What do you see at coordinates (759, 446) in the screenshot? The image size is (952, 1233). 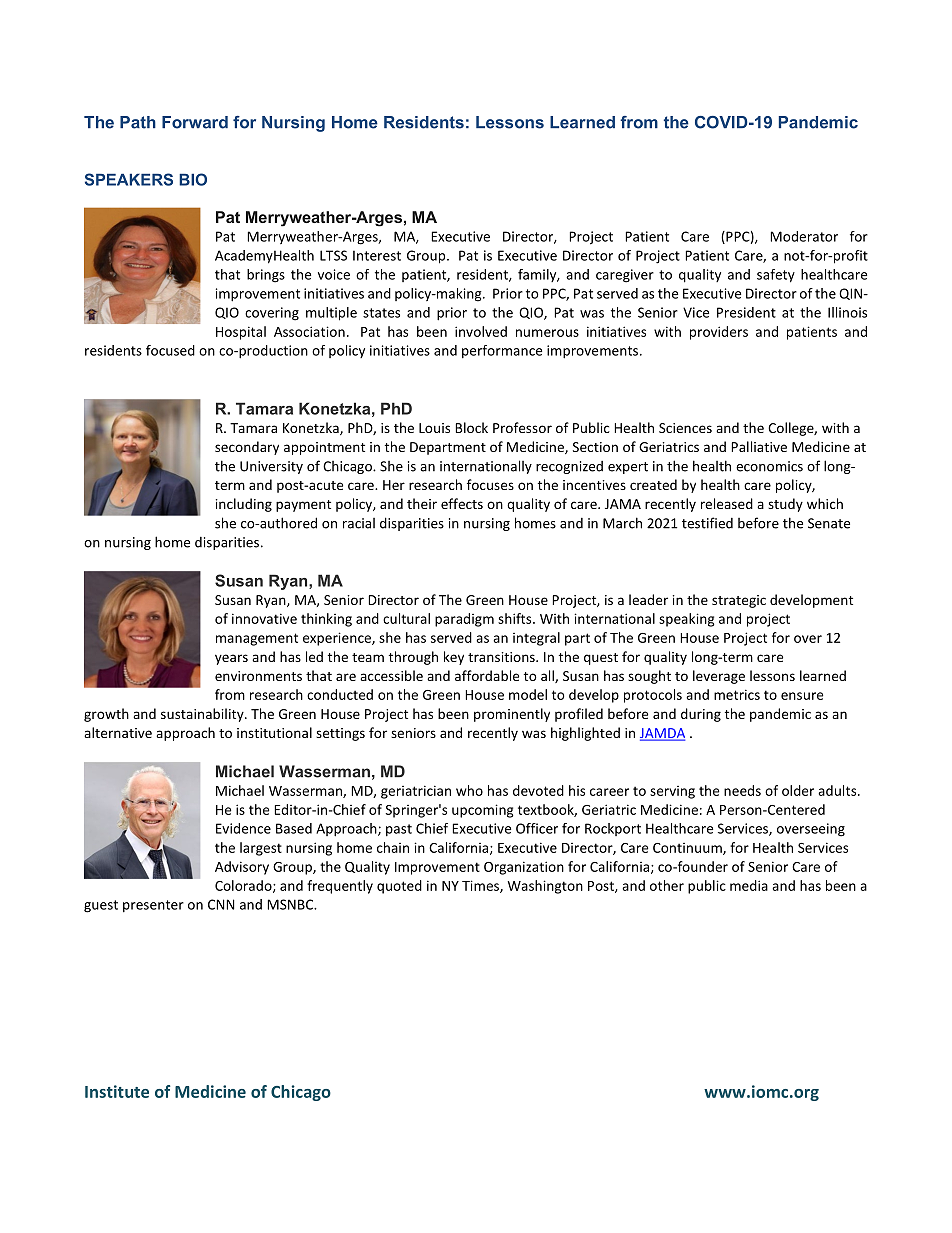 I see `Palliative` at bounding box center [759, 446].
